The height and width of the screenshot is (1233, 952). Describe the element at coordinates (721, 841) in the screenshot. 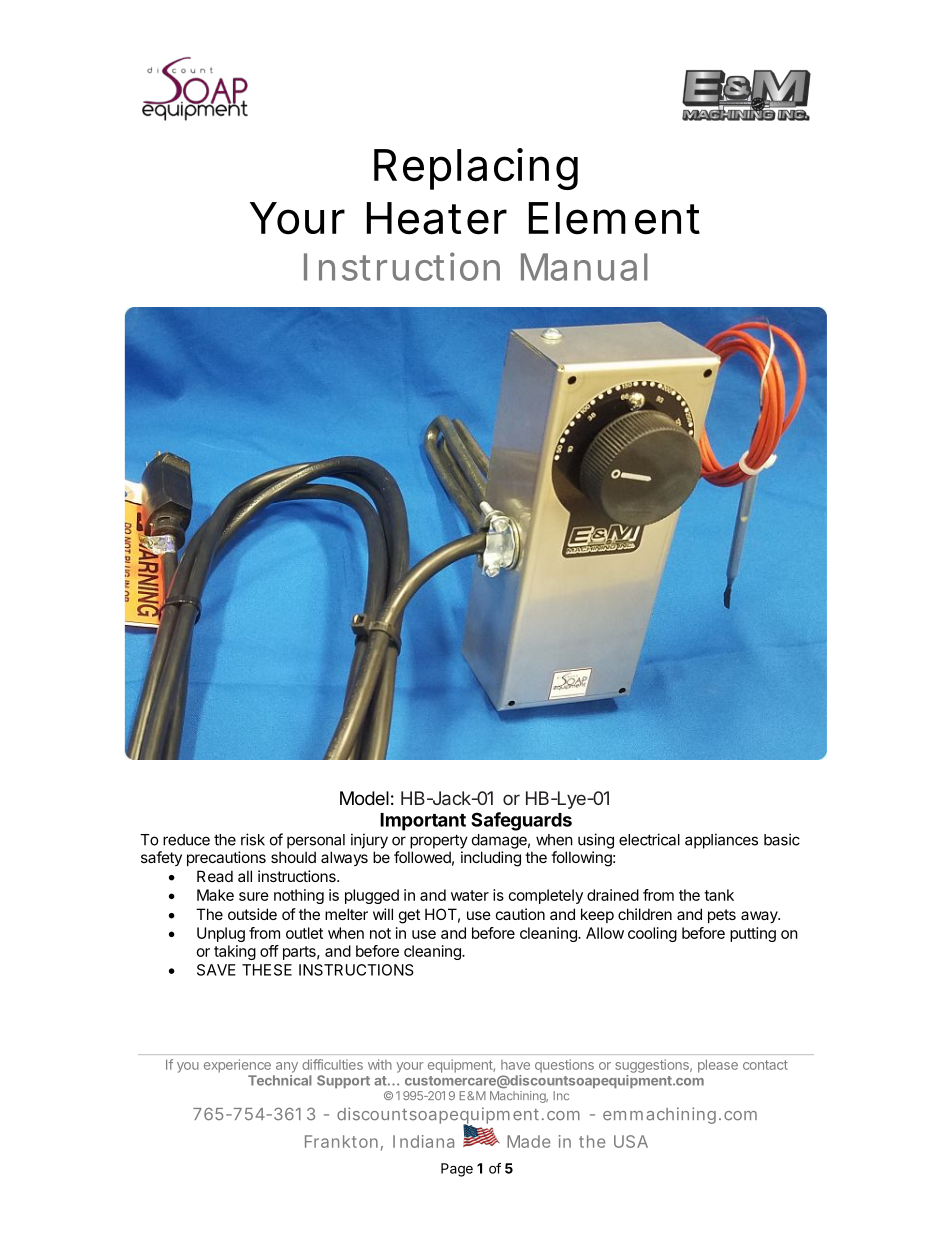

I see `appliances` at that location.
